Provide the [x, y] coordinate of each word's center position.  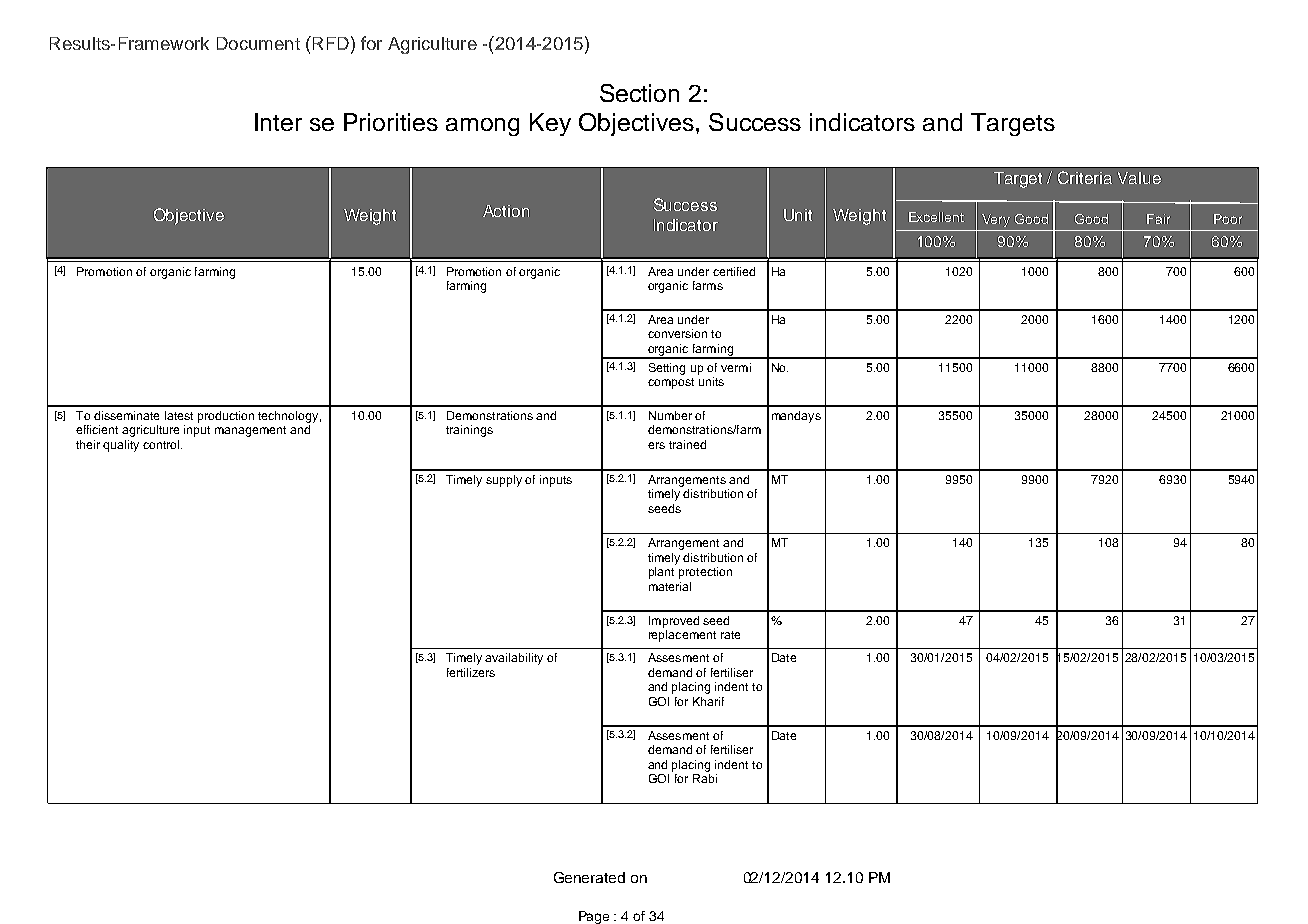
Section [639, 93]
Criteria [1085, 177]
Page [594, 917]
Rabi [705, 778]
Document [258, 43]
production [226, 417]
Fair [1158, 219]
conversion [677, 333]
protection [705, 573]
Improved [674, 622]
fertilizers [471, 672]
